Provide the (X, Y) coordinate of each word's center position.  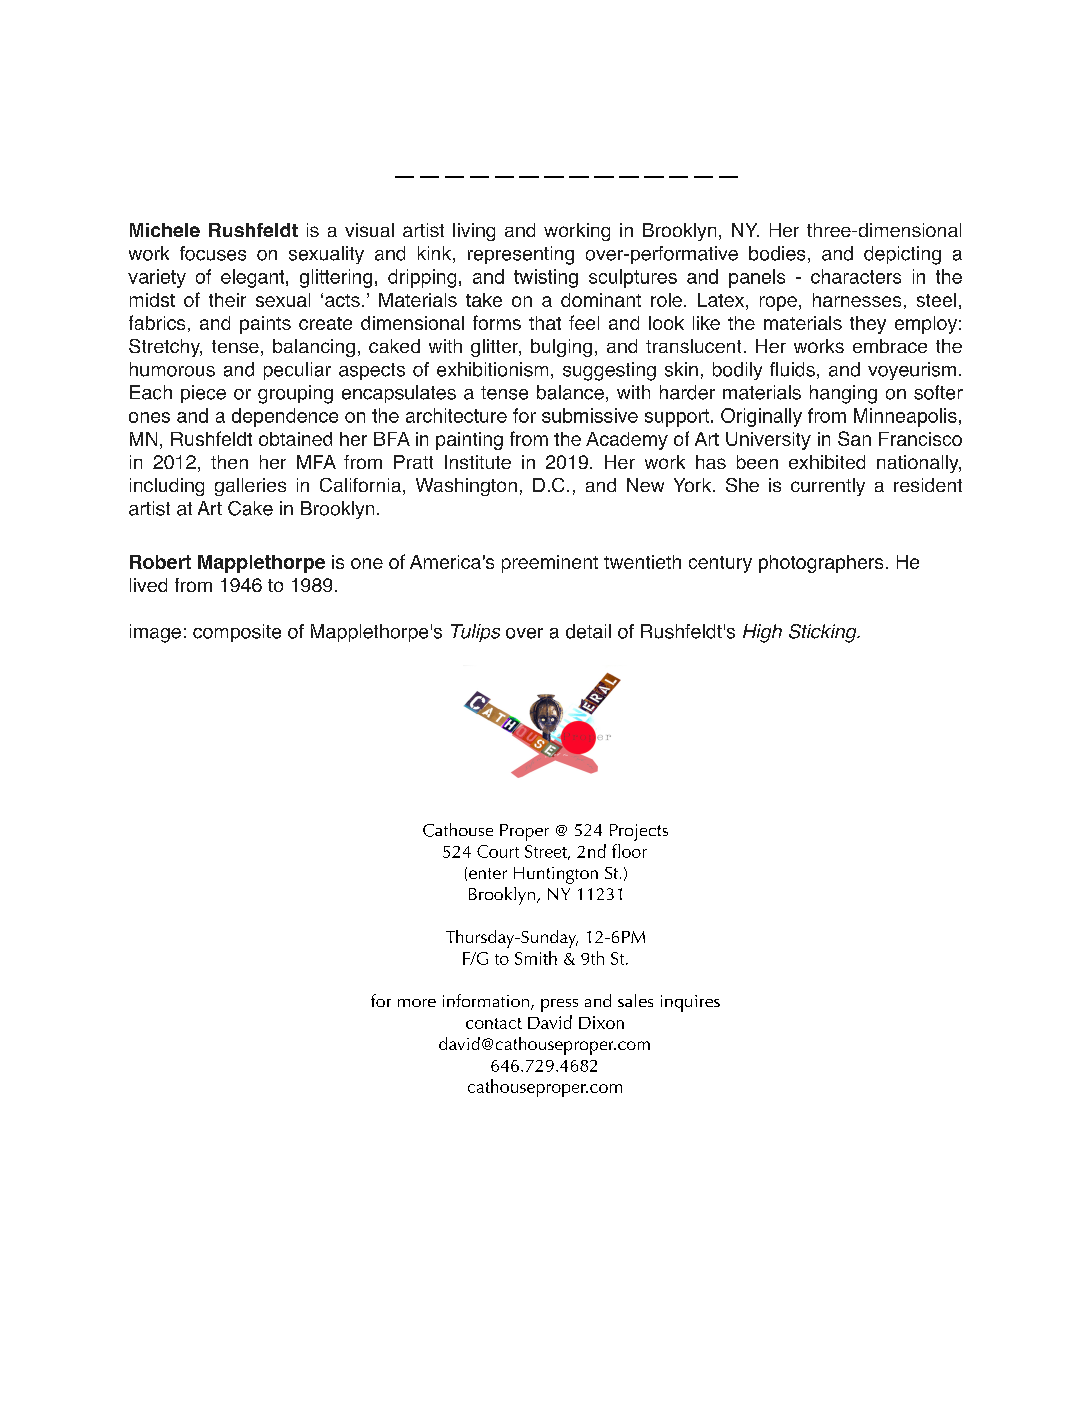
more (417, 1003)
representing (521, 255)
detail (588, 631)
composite (237, 633)
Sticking (824, 633)
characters (856, 276)
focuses (213, 253)
